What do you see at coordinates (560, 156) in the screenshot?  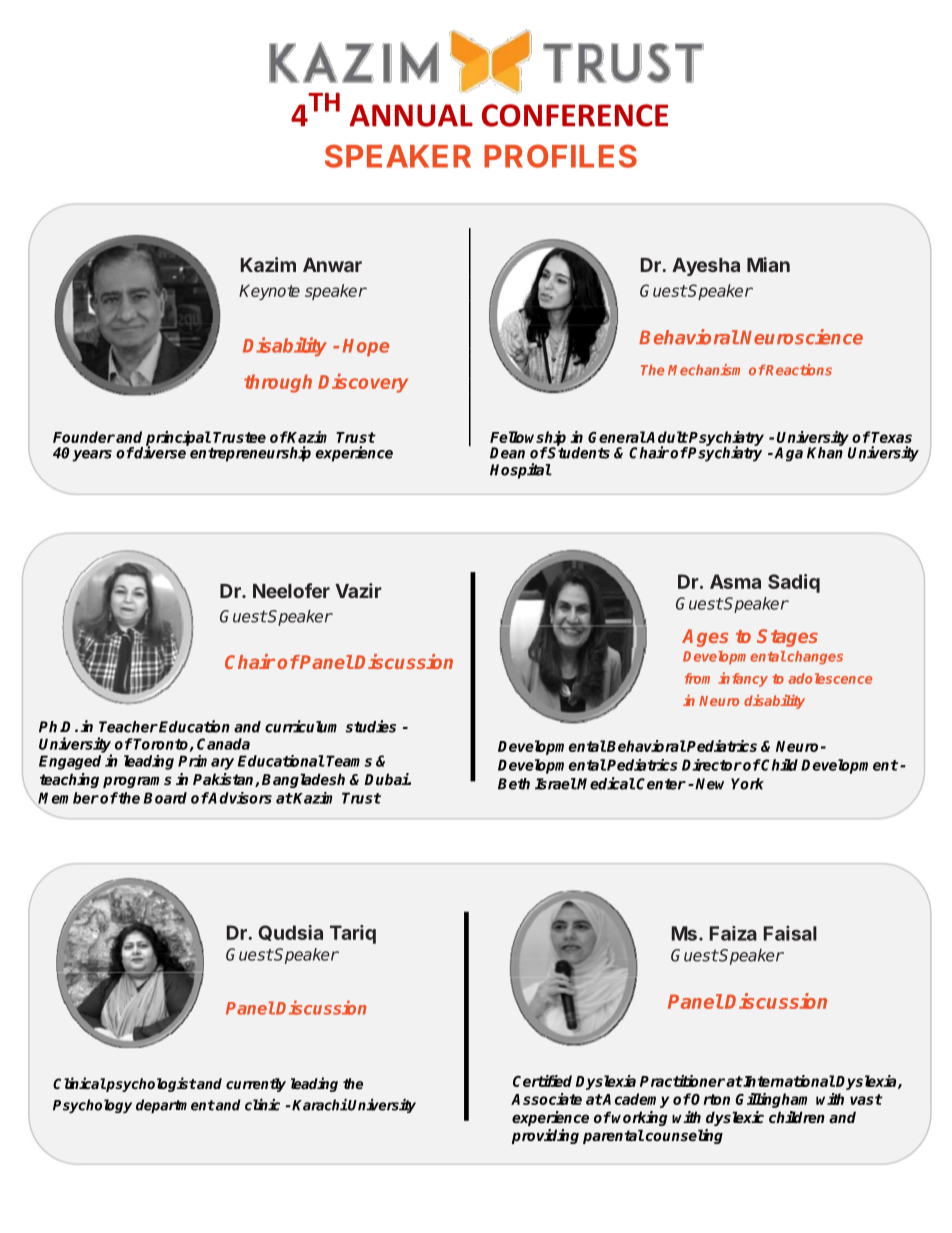 I see `PROFILES` at bounding box center [560, 156].
